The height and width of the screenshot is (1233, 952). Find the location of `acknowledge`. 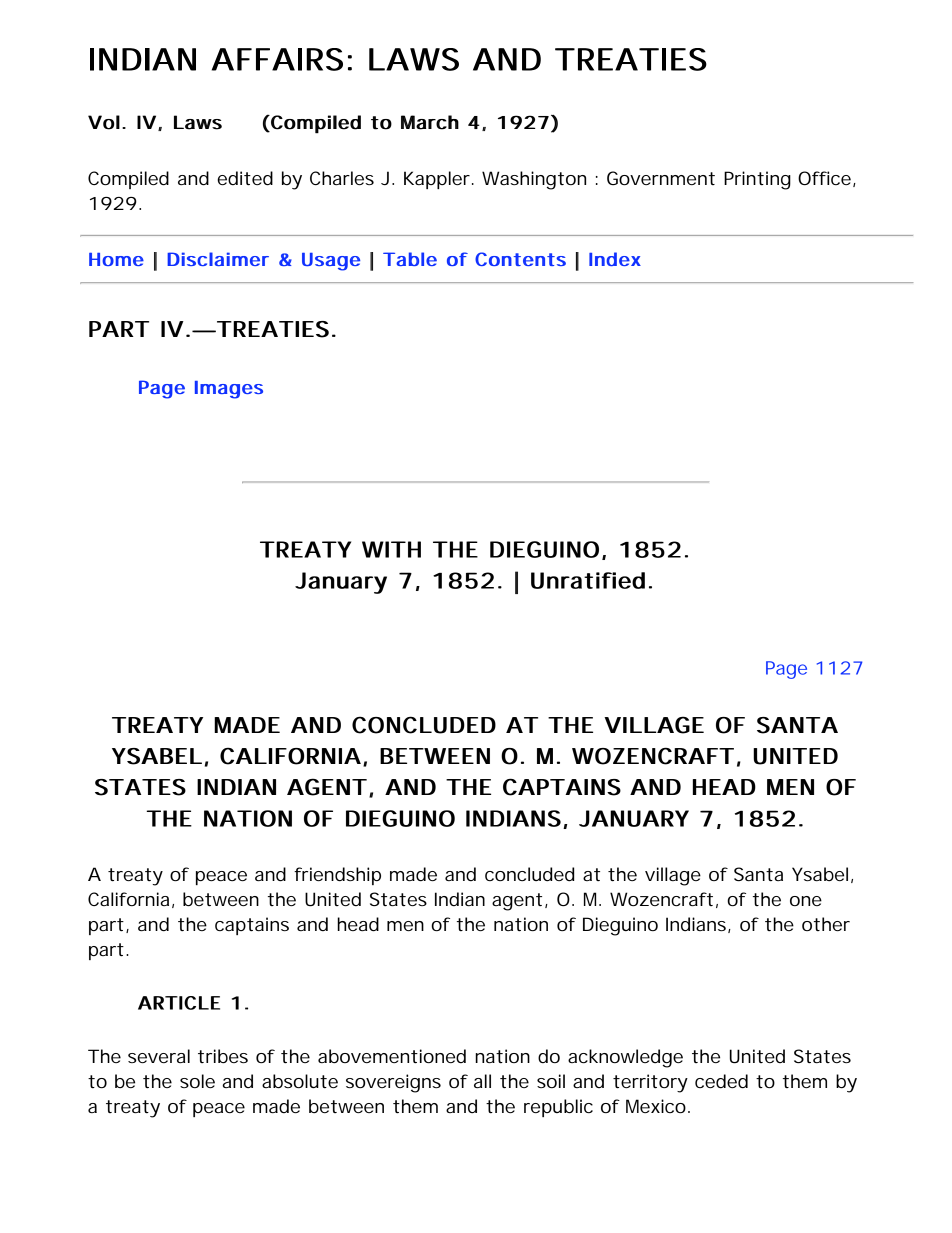

acknowledge is located at coordinates (625, 1058).
